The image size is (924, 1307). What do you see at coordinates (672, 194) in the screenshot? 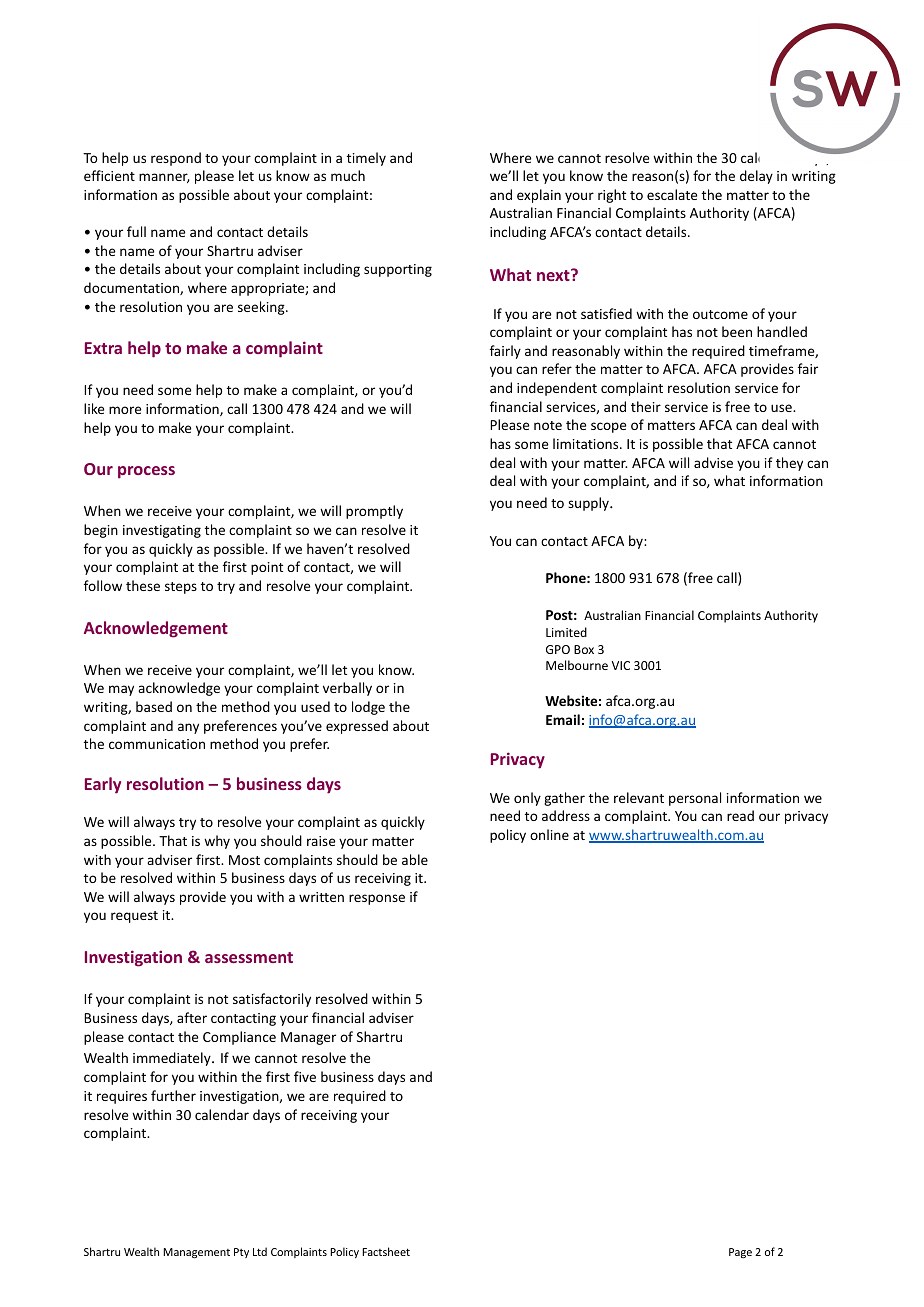
I see `escalate` at bounding box center [672, 194].
